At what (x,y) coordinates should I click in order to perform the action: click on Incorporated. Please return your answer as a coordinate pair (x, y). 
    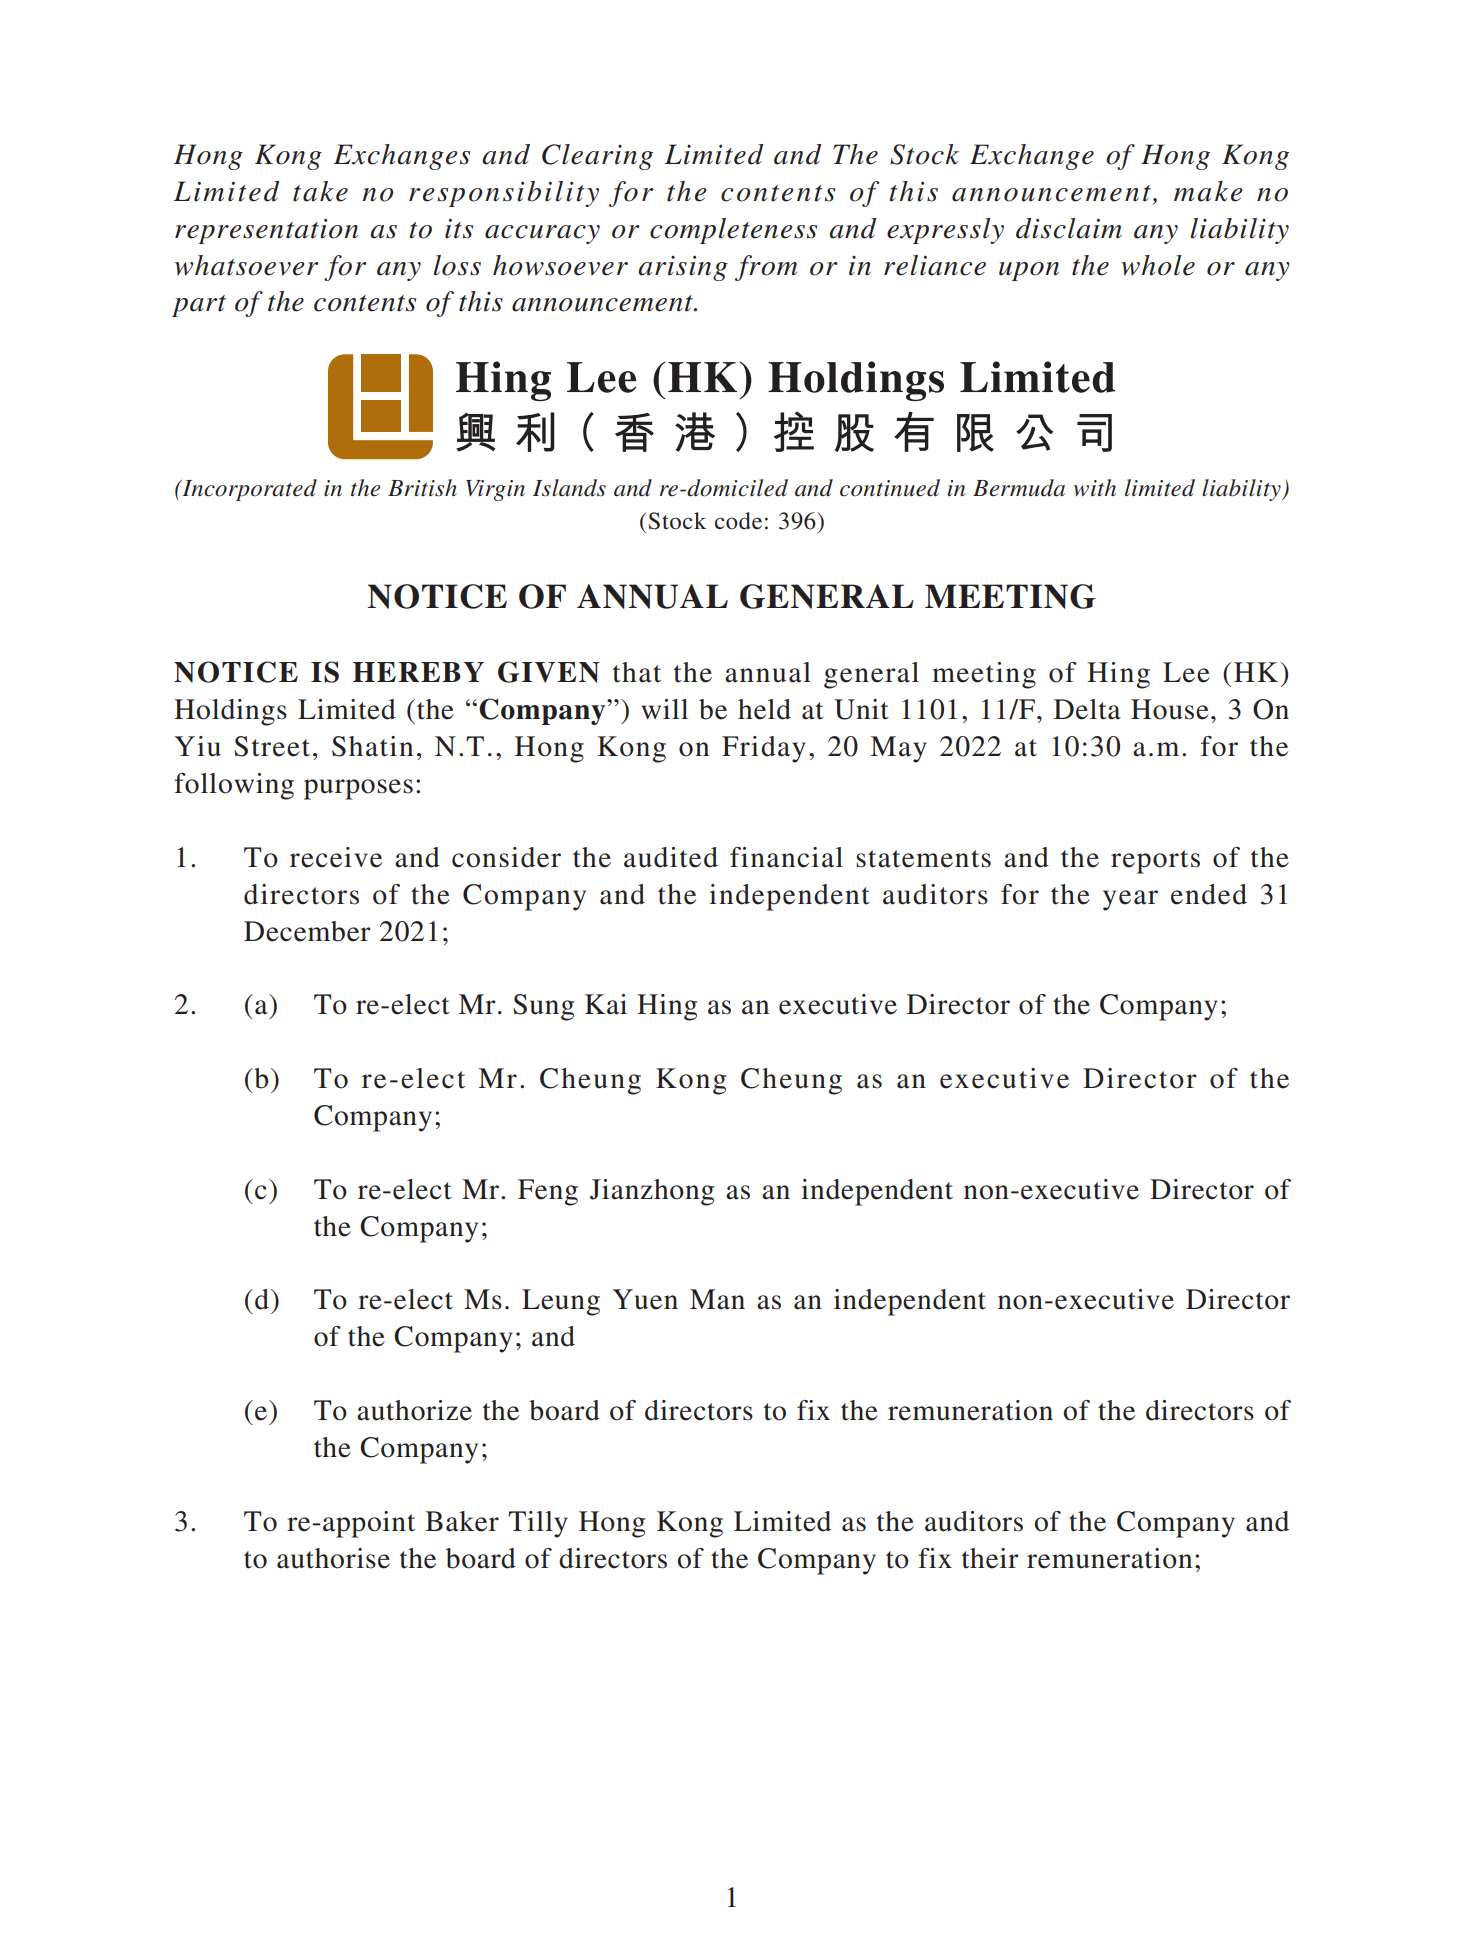
    Looking at the image, I should click on (248, 490).
